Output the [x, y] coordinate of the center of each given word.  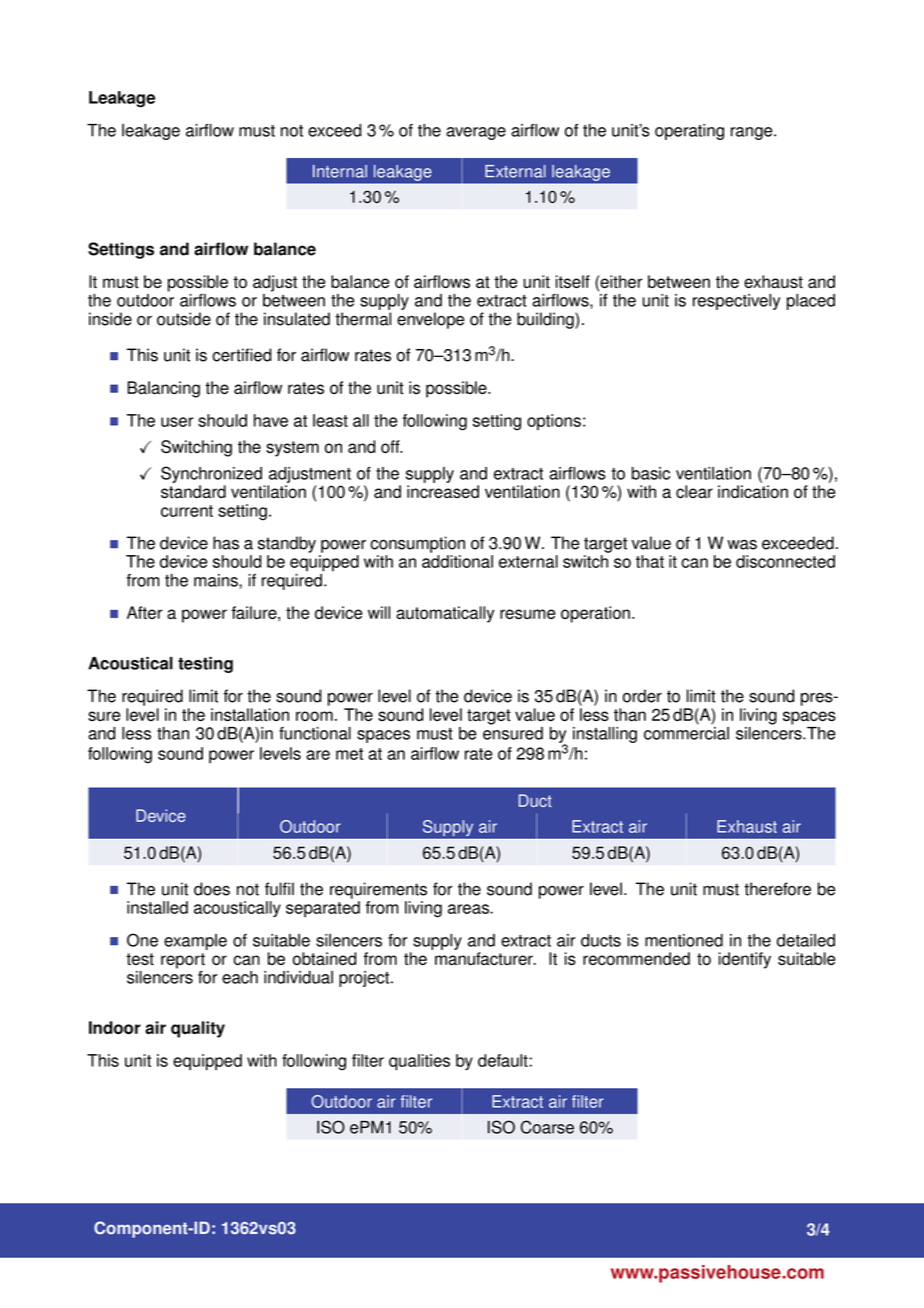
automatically [445, 614]
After [145, 612]
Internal [340, 171]
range [753, 133]
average [476, 133]
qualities [419, 1062]
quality [198, 1029]
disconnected [785, 561]
